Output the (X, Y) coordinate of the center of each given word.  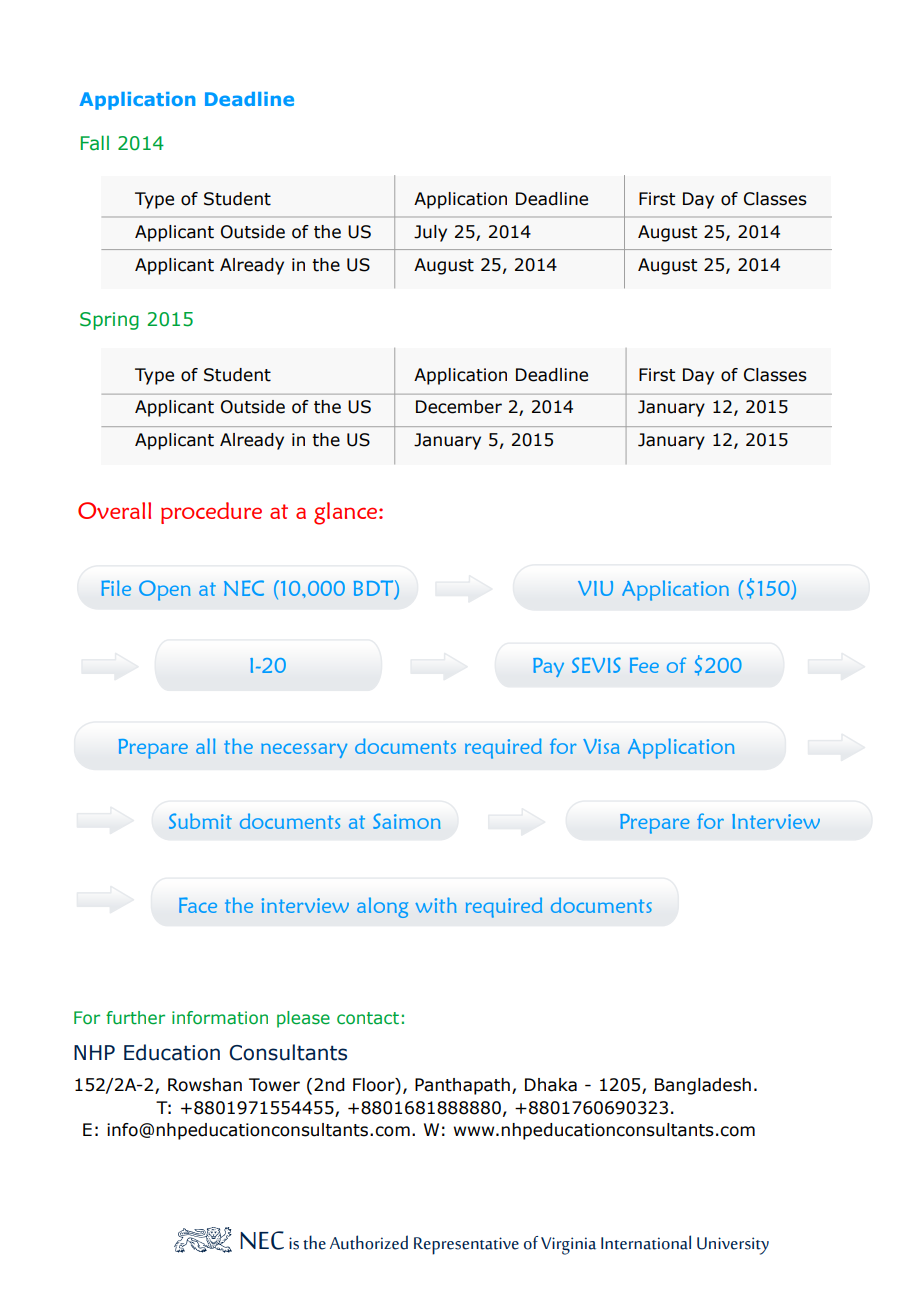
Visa (601, 746)
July (430, 233)
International (646, 1242)
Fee (644, 665)
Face (198, 905)
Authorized (369, 1242)
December (459, 407)
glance (347, 513)
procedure (211, 513)
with (436, 905)
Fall (95, 143)
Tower (274, 1085)
